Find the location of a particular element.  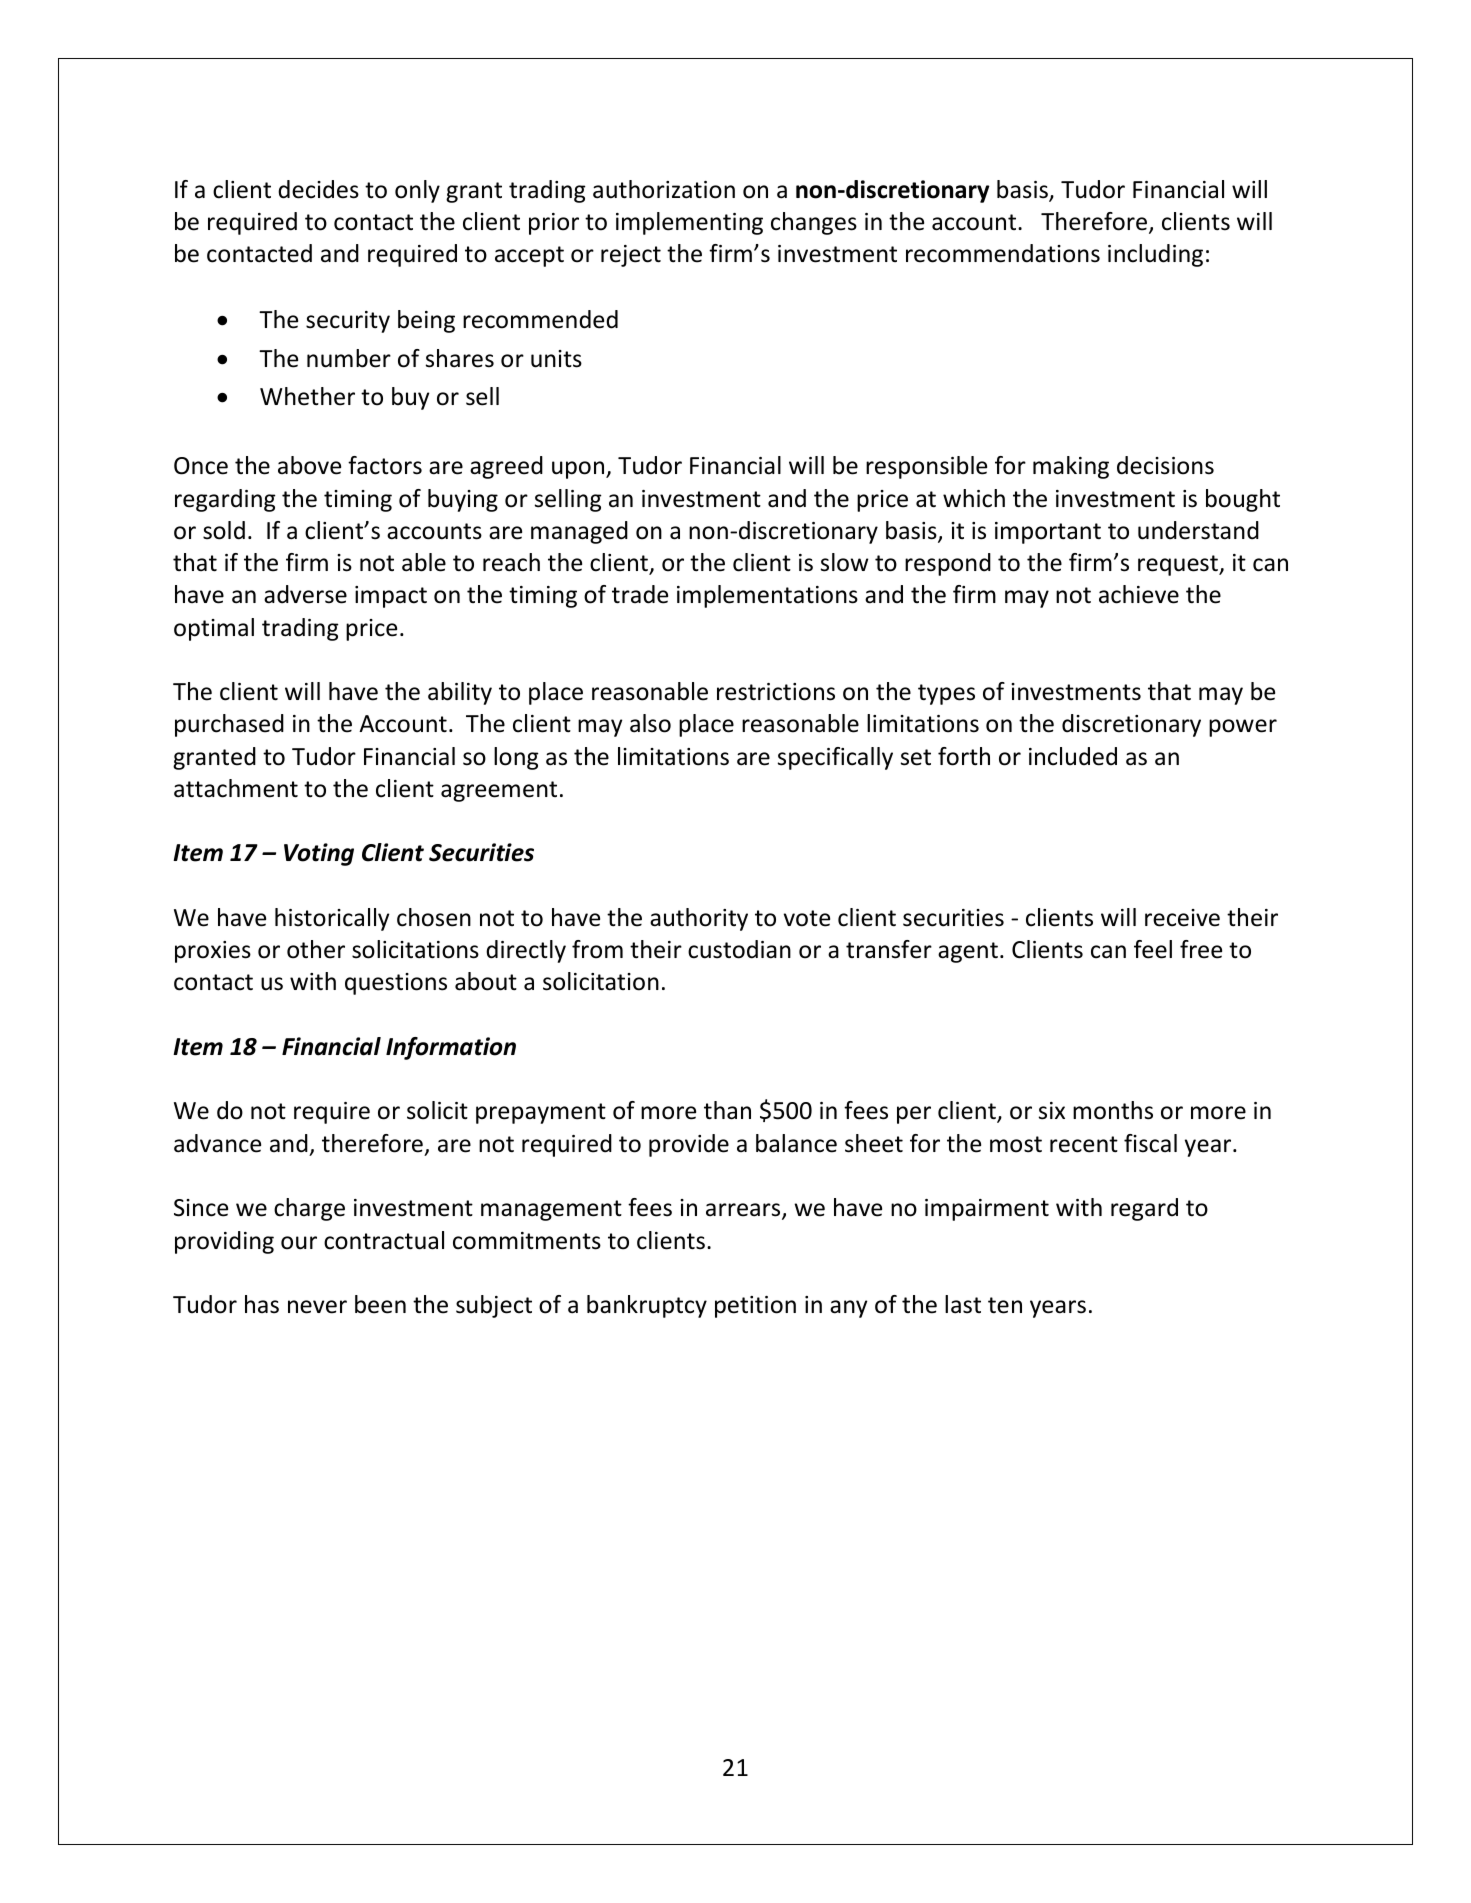

purchased is located at coordinates (229, 725).
